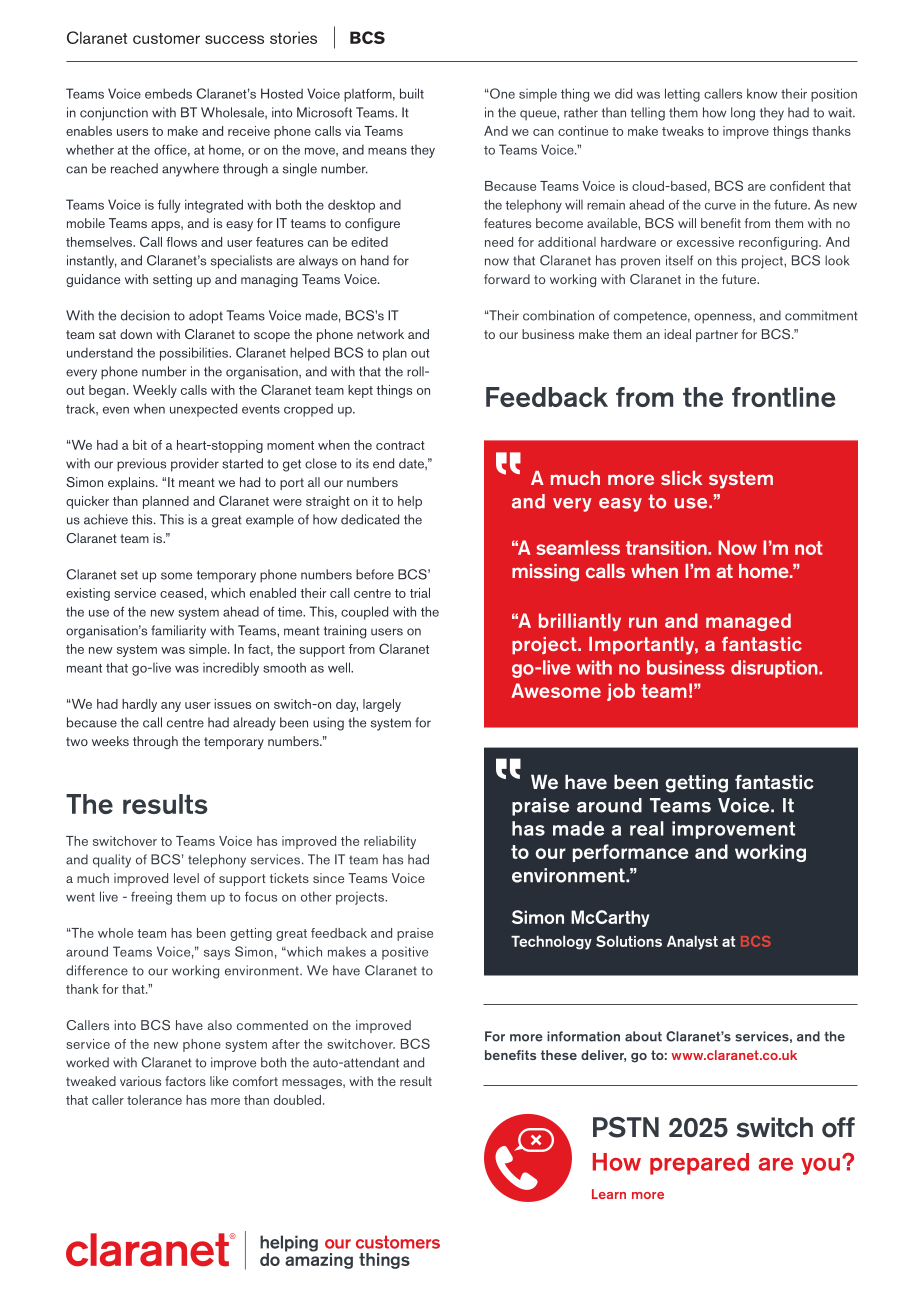  I want to click on Analyst, so click(692, 943).
